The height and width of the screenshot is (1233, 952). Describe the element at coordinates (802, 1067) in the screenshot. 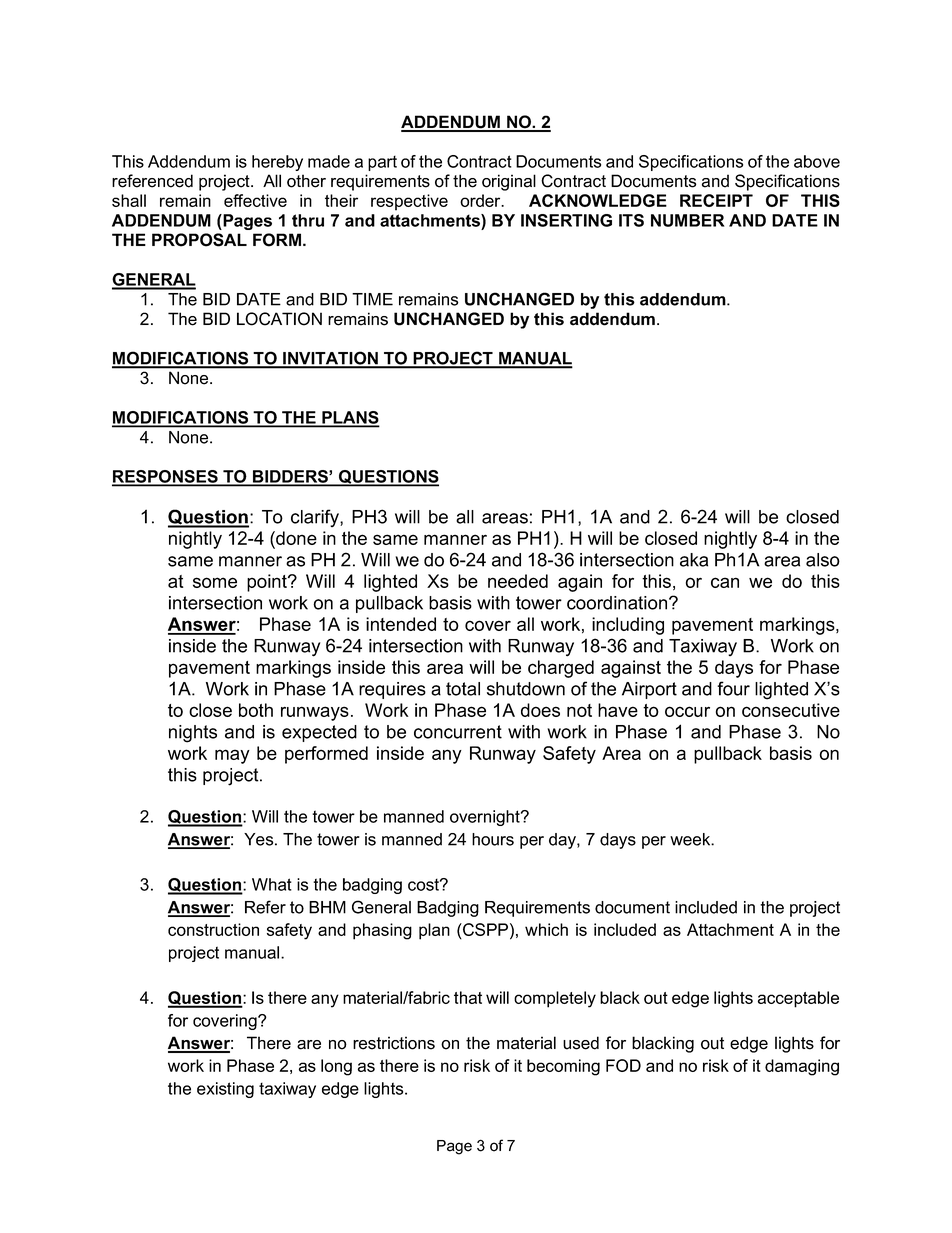

I see `damaging` at that location.
